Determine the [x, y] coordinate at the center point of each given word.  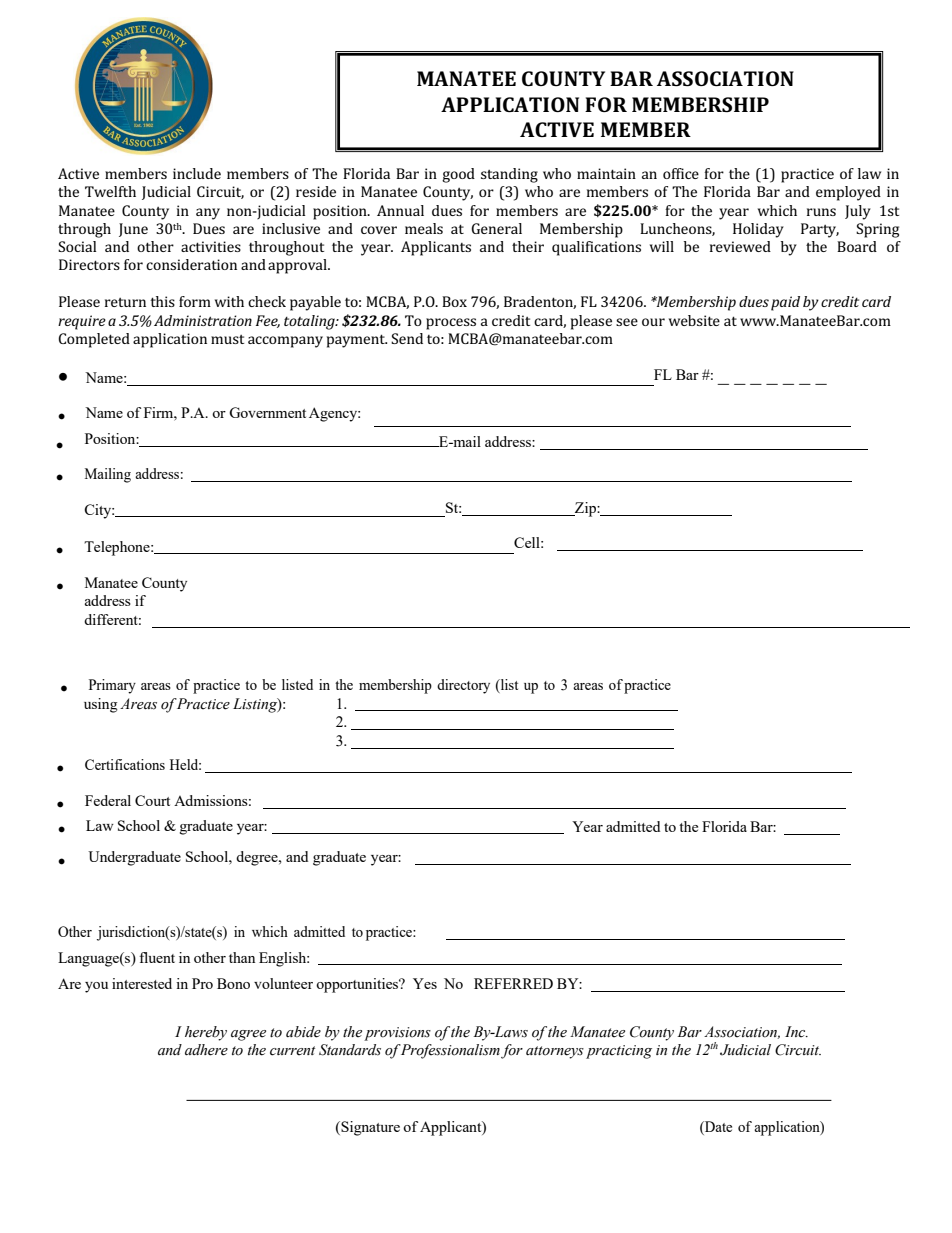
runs [821, 212]
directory [463, 686]
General [496, 228]
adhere [206, 1050]
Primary [112, 686]
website [694, 320]
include [197, 173]
